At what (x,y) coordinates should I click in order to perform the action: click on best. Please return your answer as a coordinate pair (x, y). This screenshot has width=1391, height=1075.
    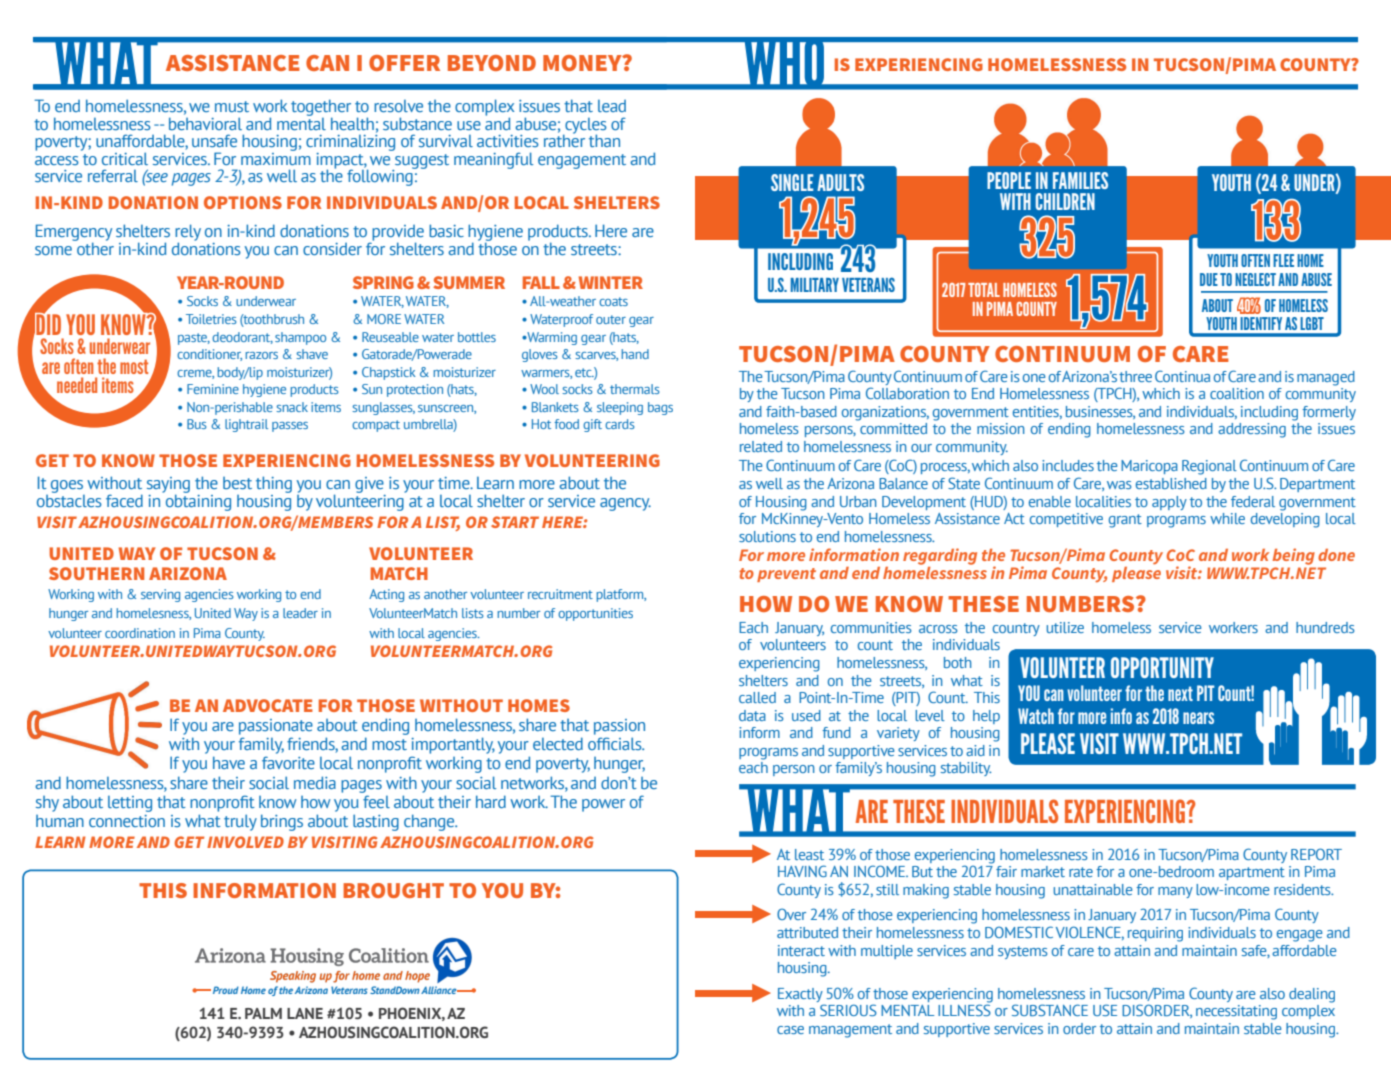
    Looking at the image, I should click on (237, 483).
